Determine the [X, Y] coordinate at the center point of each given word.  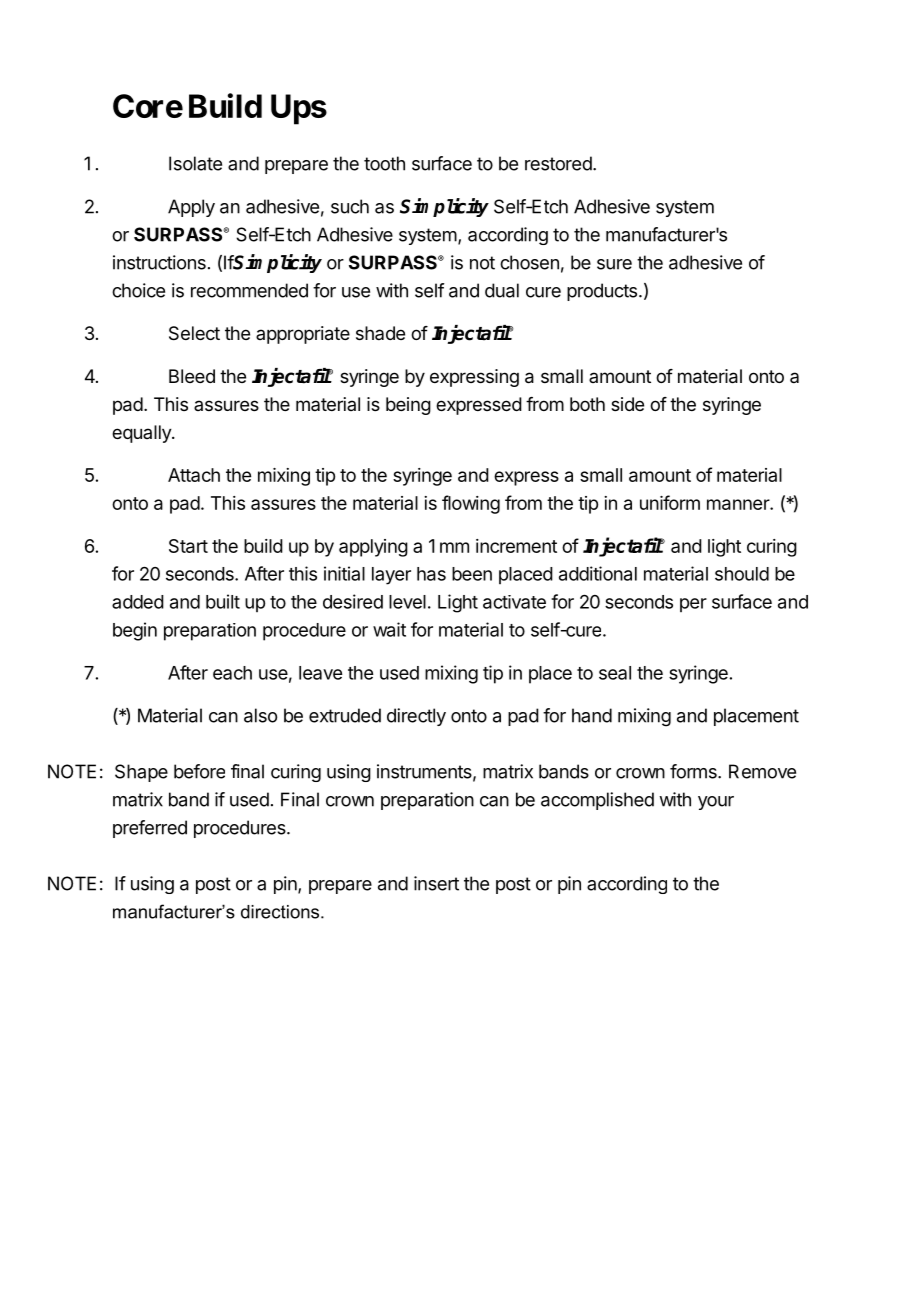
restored [558, 163]
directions [281, 912]
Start [188, 546]
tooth [384, 163]
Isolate [195, 163]
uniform [670, 502]
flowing [471, 504]
